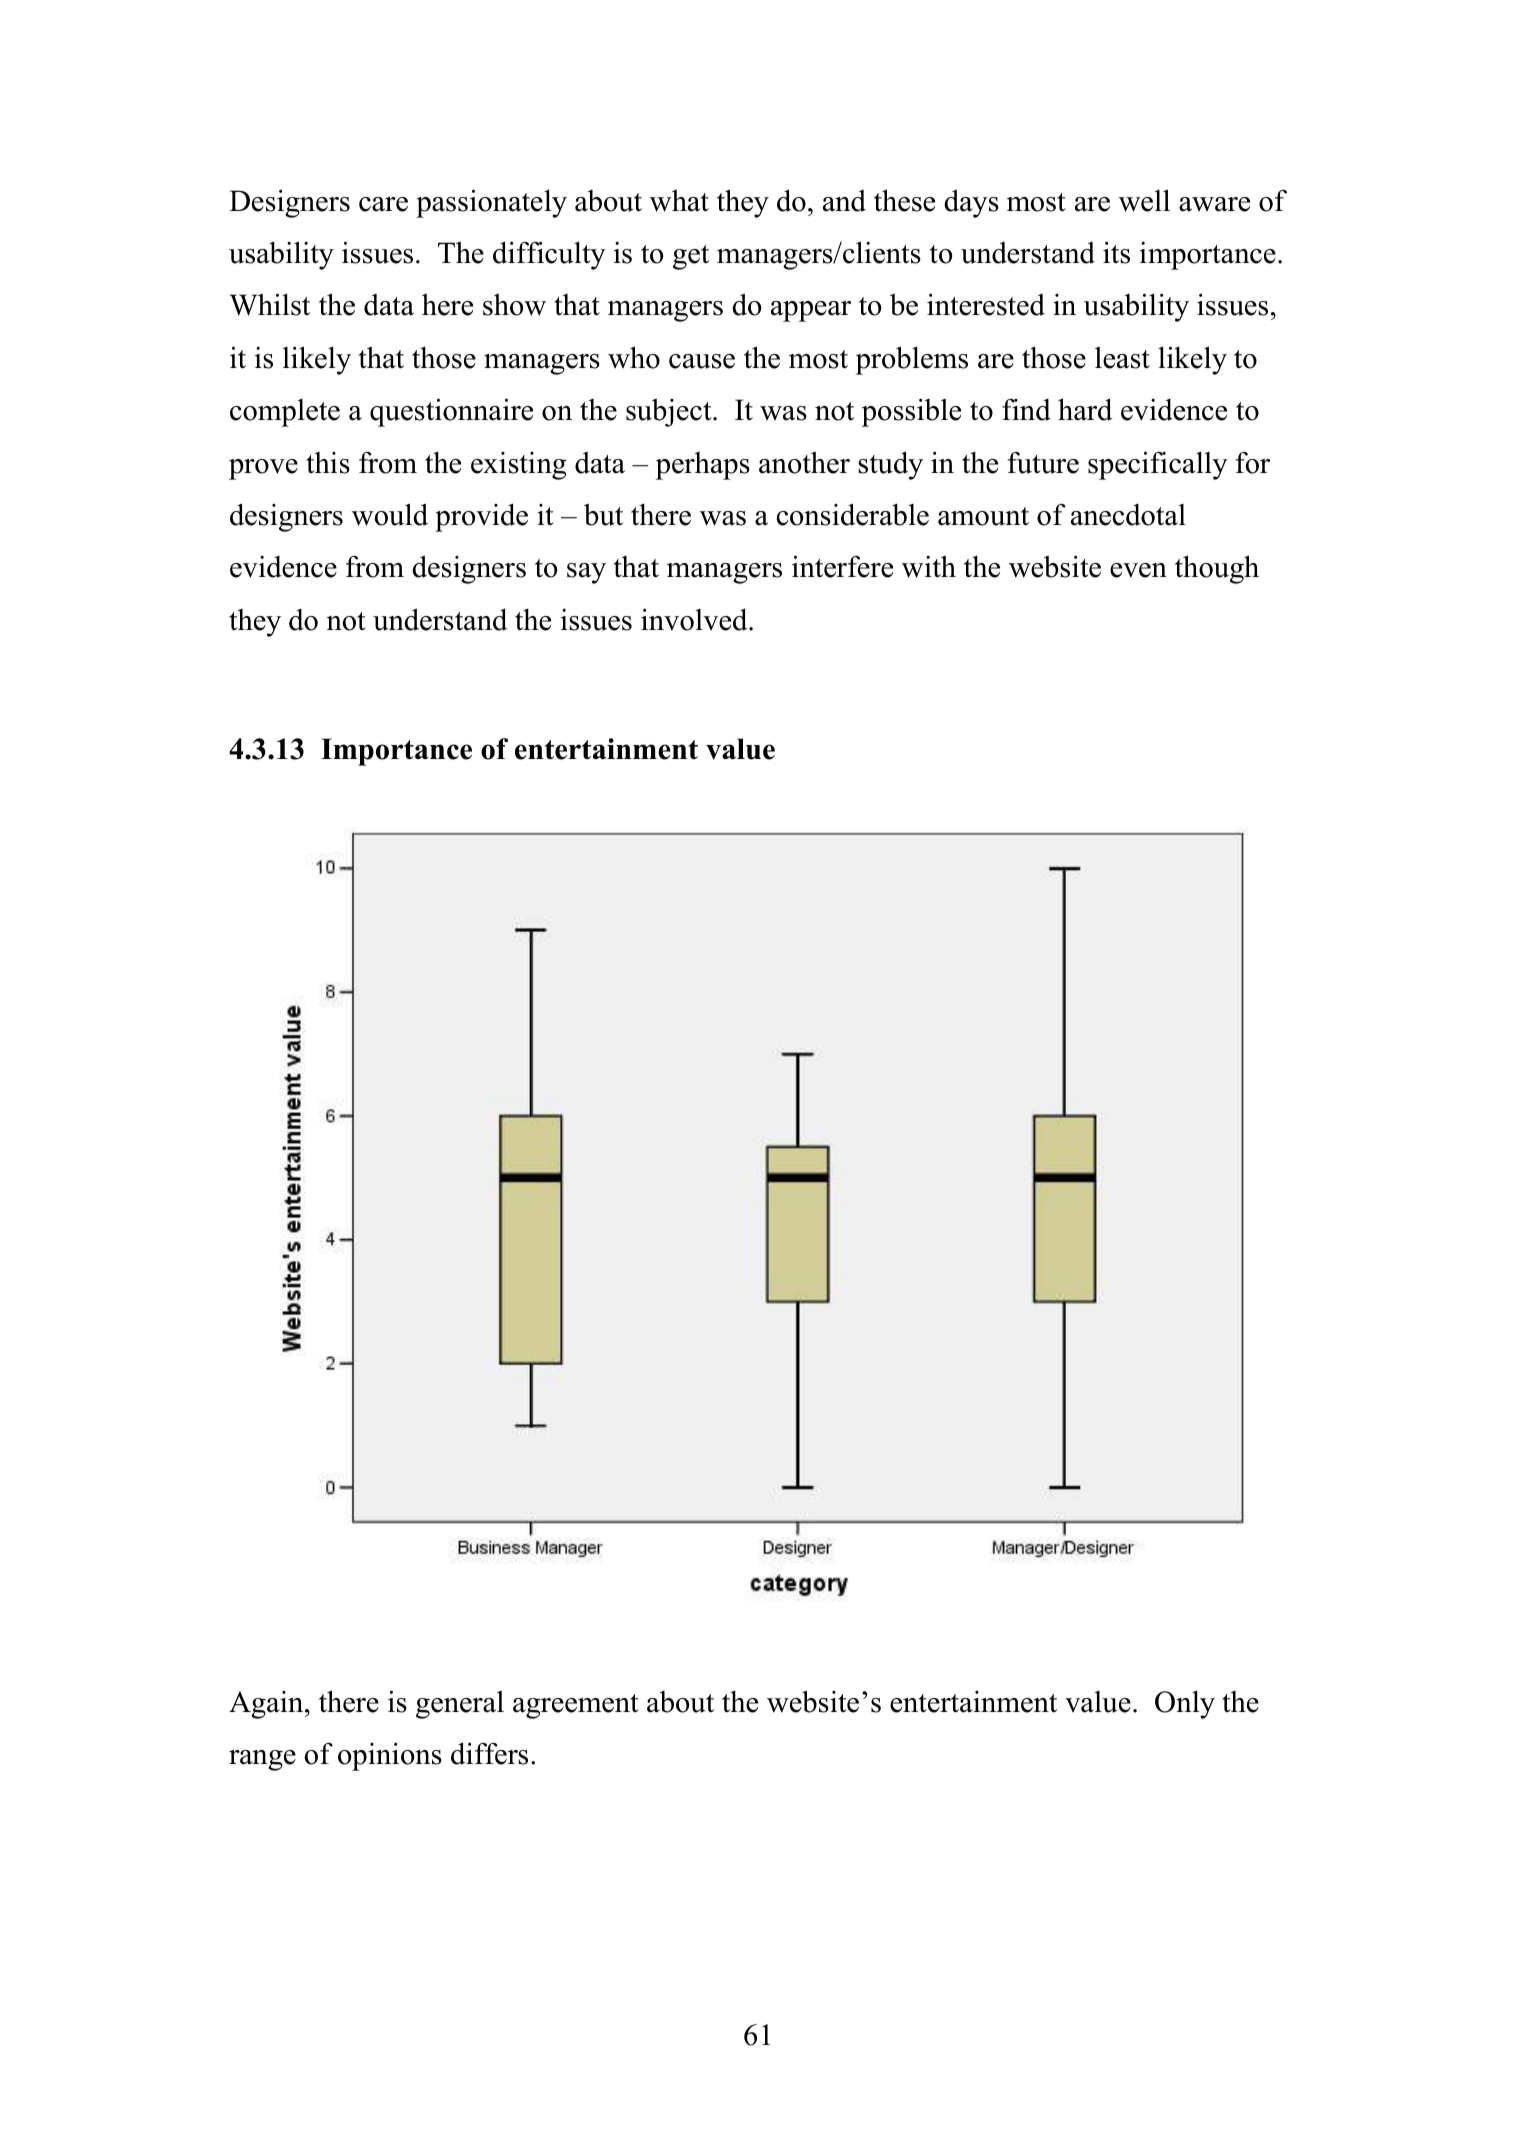 The width and height of the screenshot is (1516, 2146). What do you see at coordinates (1138, 570) in the screenshot?
I see `even` at bounding box center [1138, 570].
